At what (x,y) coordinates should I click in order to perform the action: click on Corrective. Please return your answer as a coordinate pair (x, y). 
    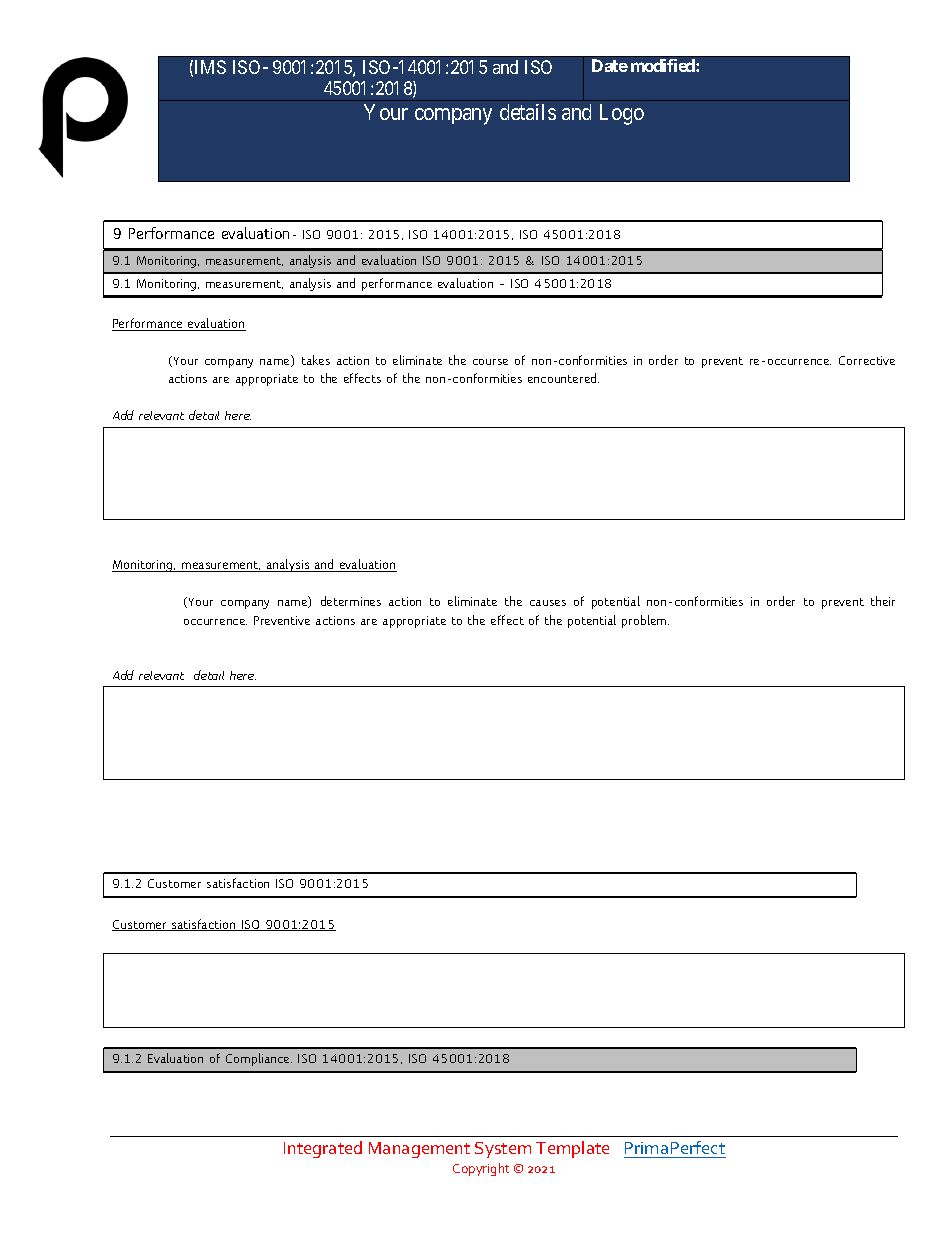
    Looking at the image, I should click on (867, 360).
